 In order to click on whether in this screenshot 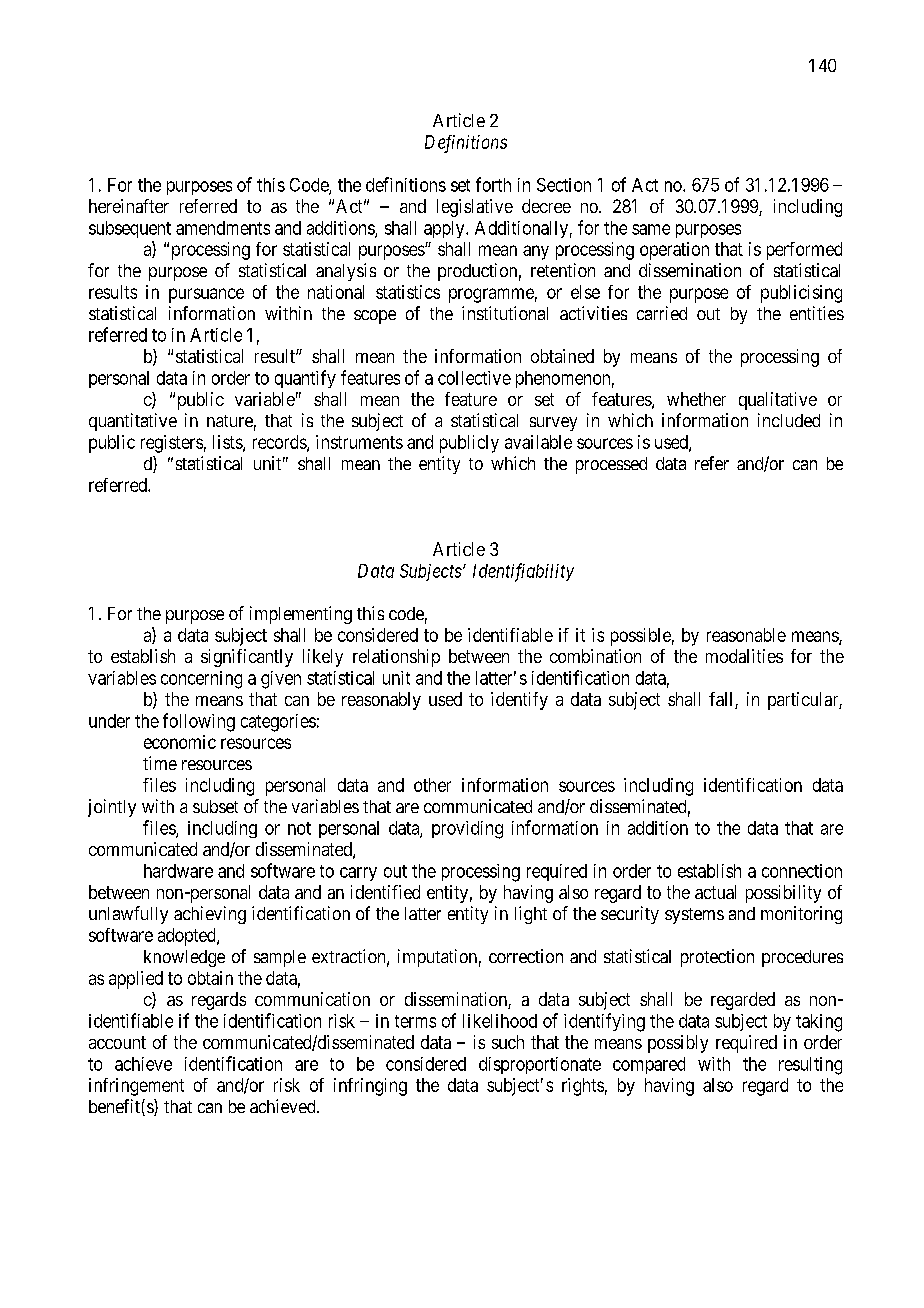, I will do `click(696, 399)`.
